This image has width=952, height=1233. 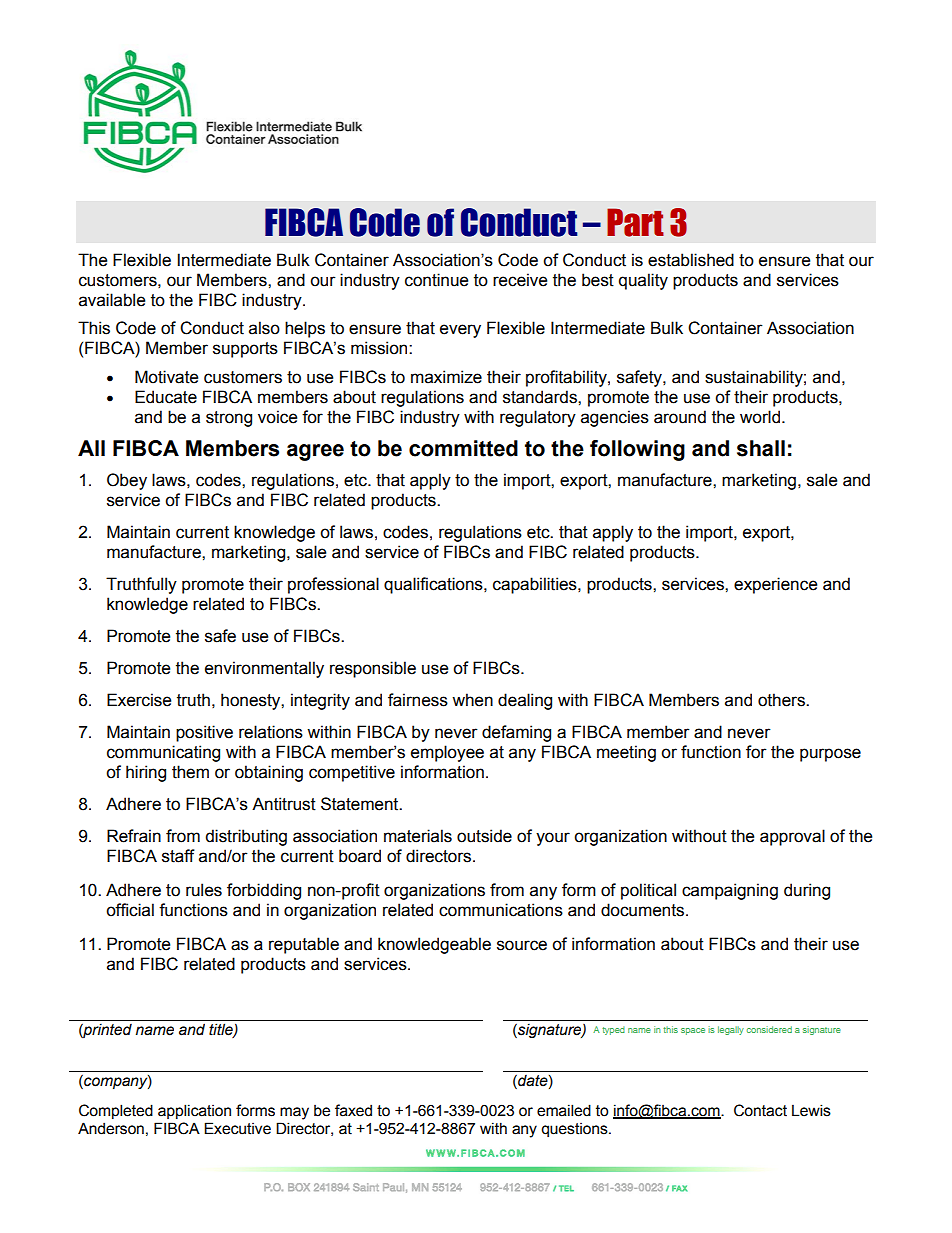 What do you see at coordinates (194, 1111) in the image?
I see `application` at bounding box center [194, 1111].
